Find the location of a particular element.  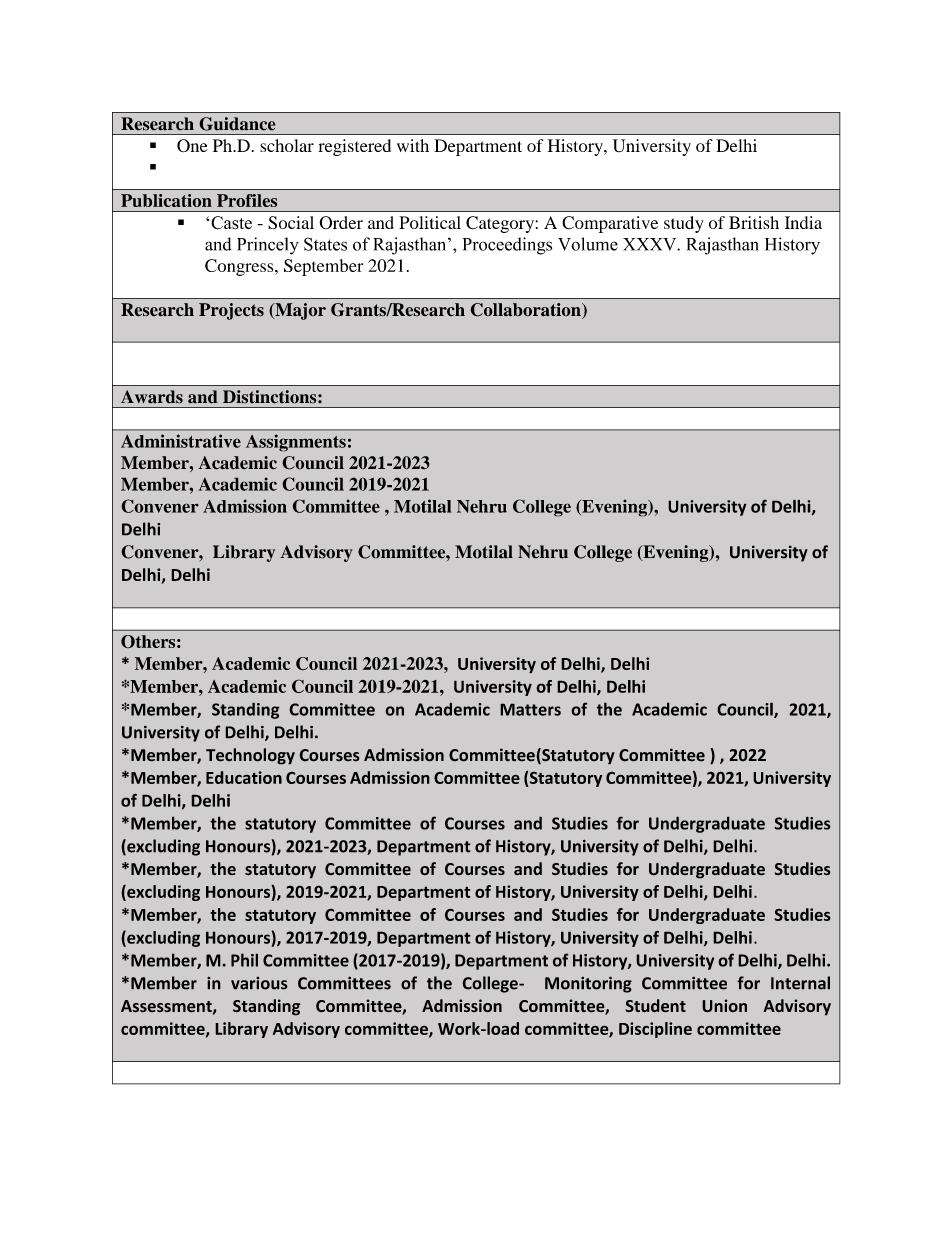

Matters is located at coordinates (530, 709).
